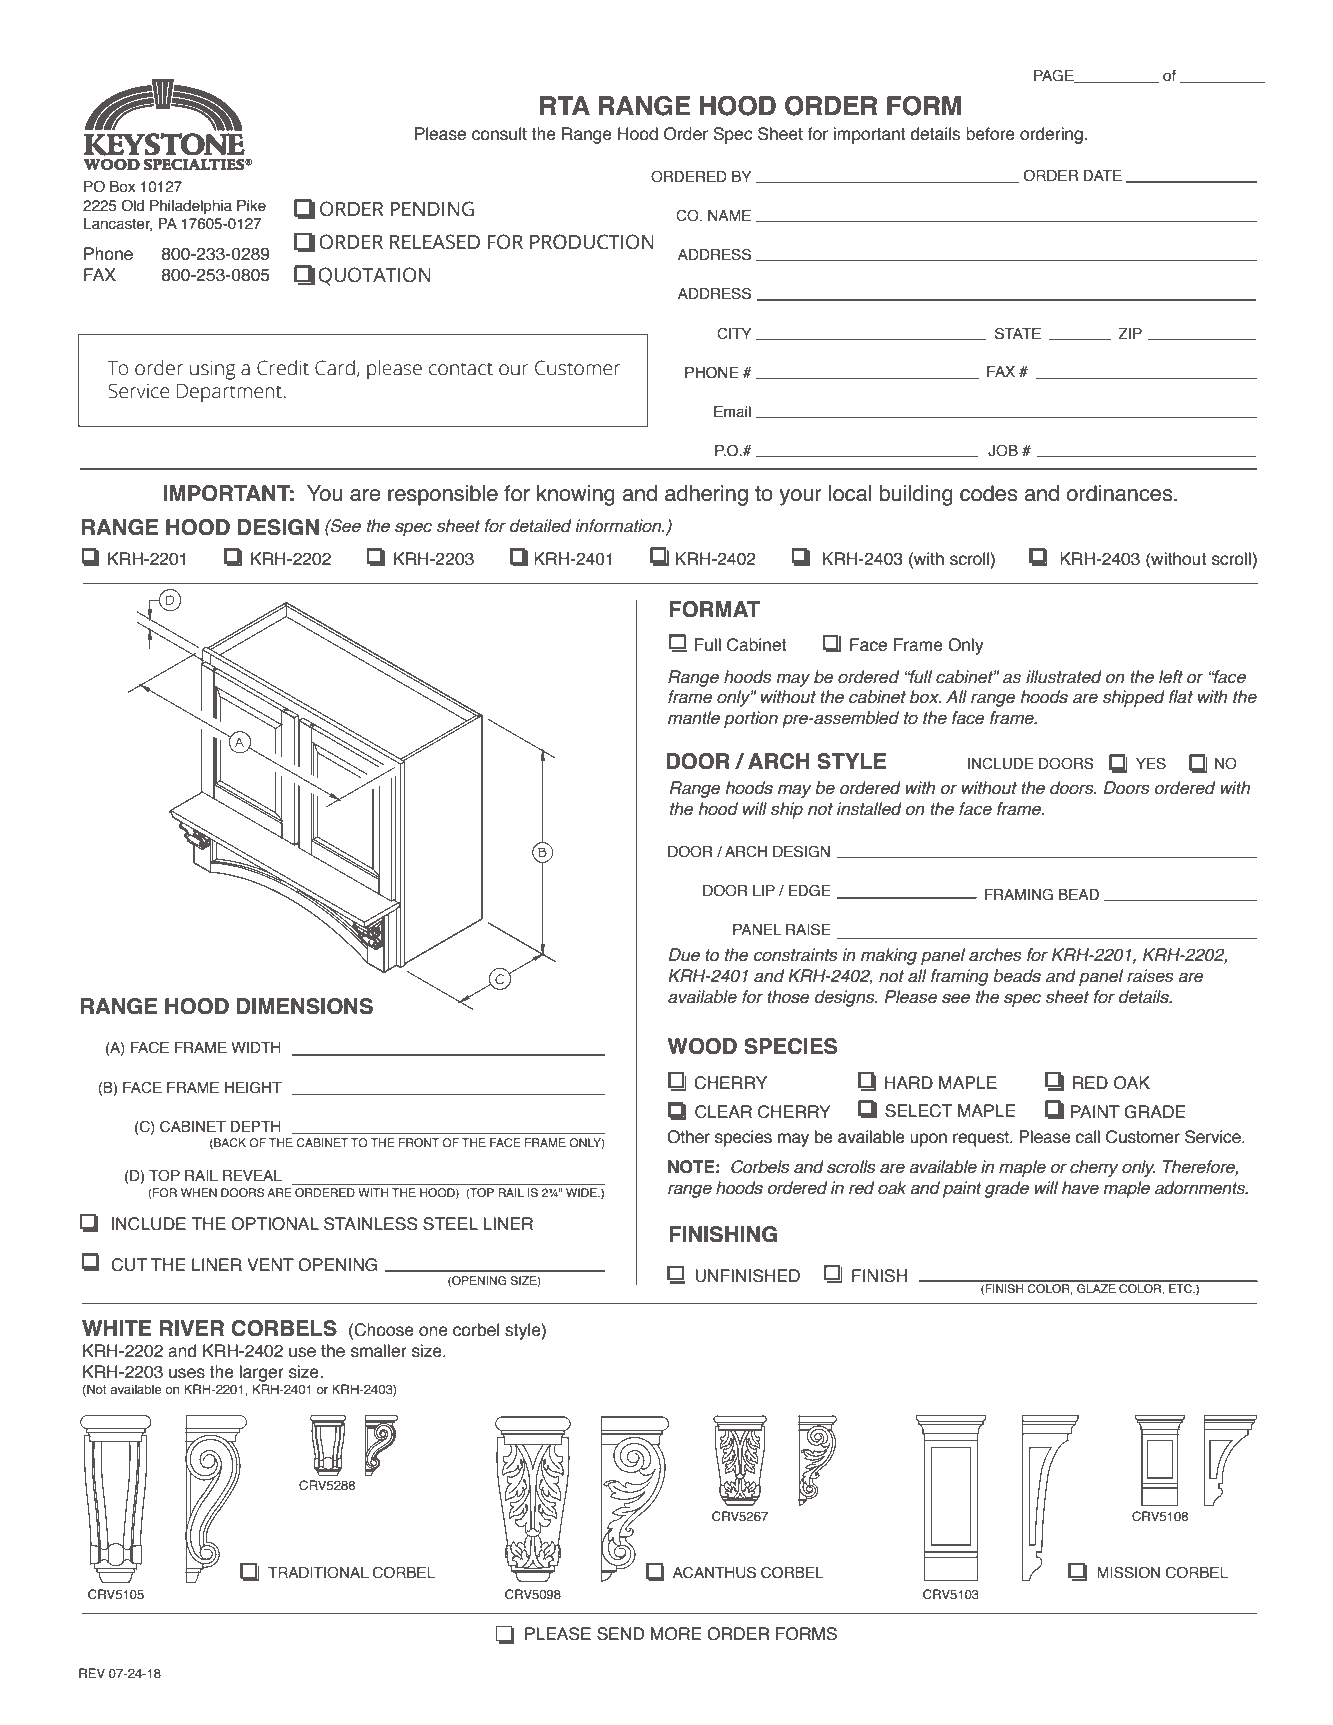  I want to click on larger, so click(261, 1373).
